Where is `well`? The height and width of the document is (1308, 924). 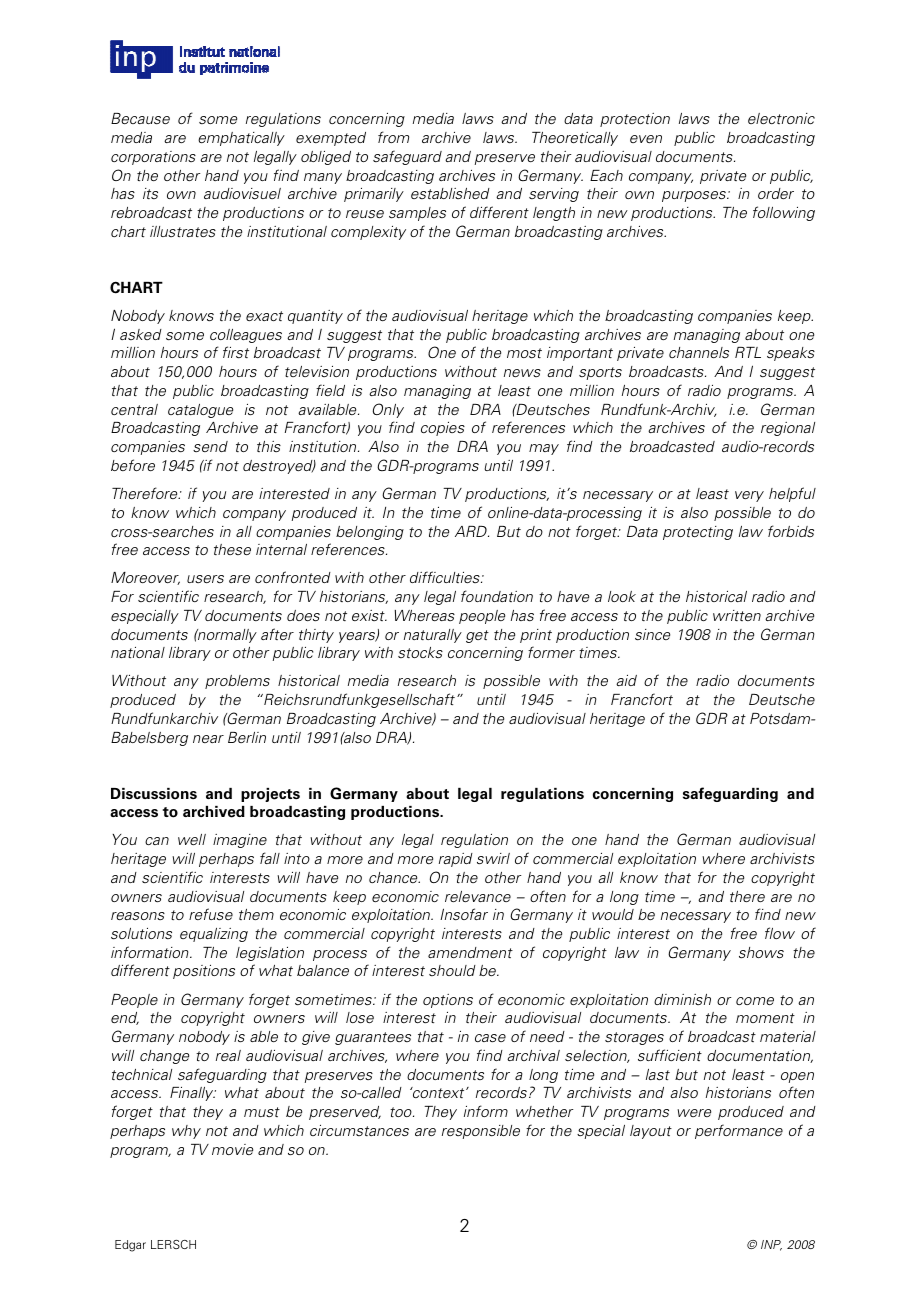 well is located at coordinates (192, 839).
